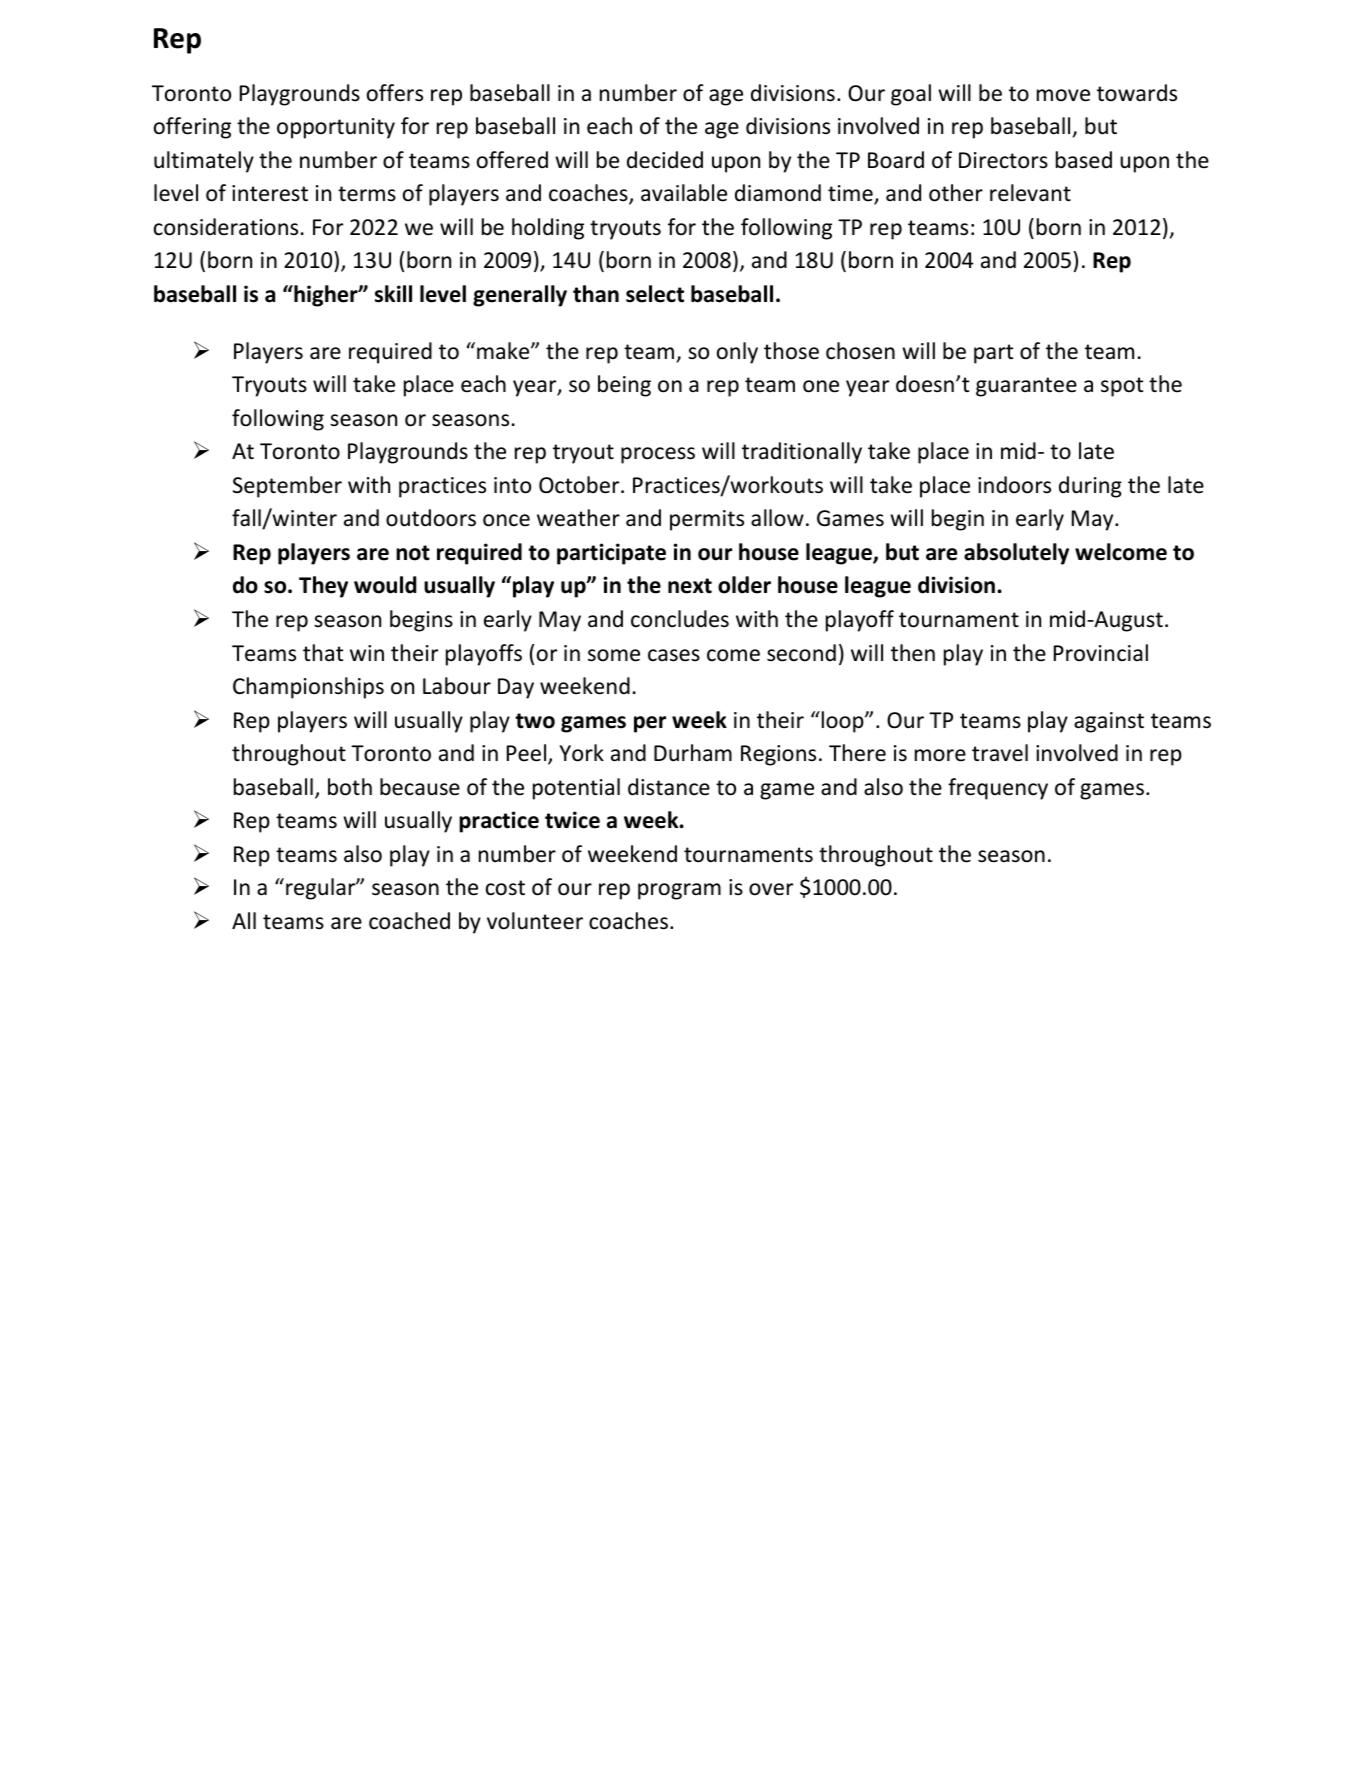 The height and width of the image is (1766, 1365). What do you see at coordinates (693, 753) in the image?
I see `Durham` at bounding box center [693, 753].
